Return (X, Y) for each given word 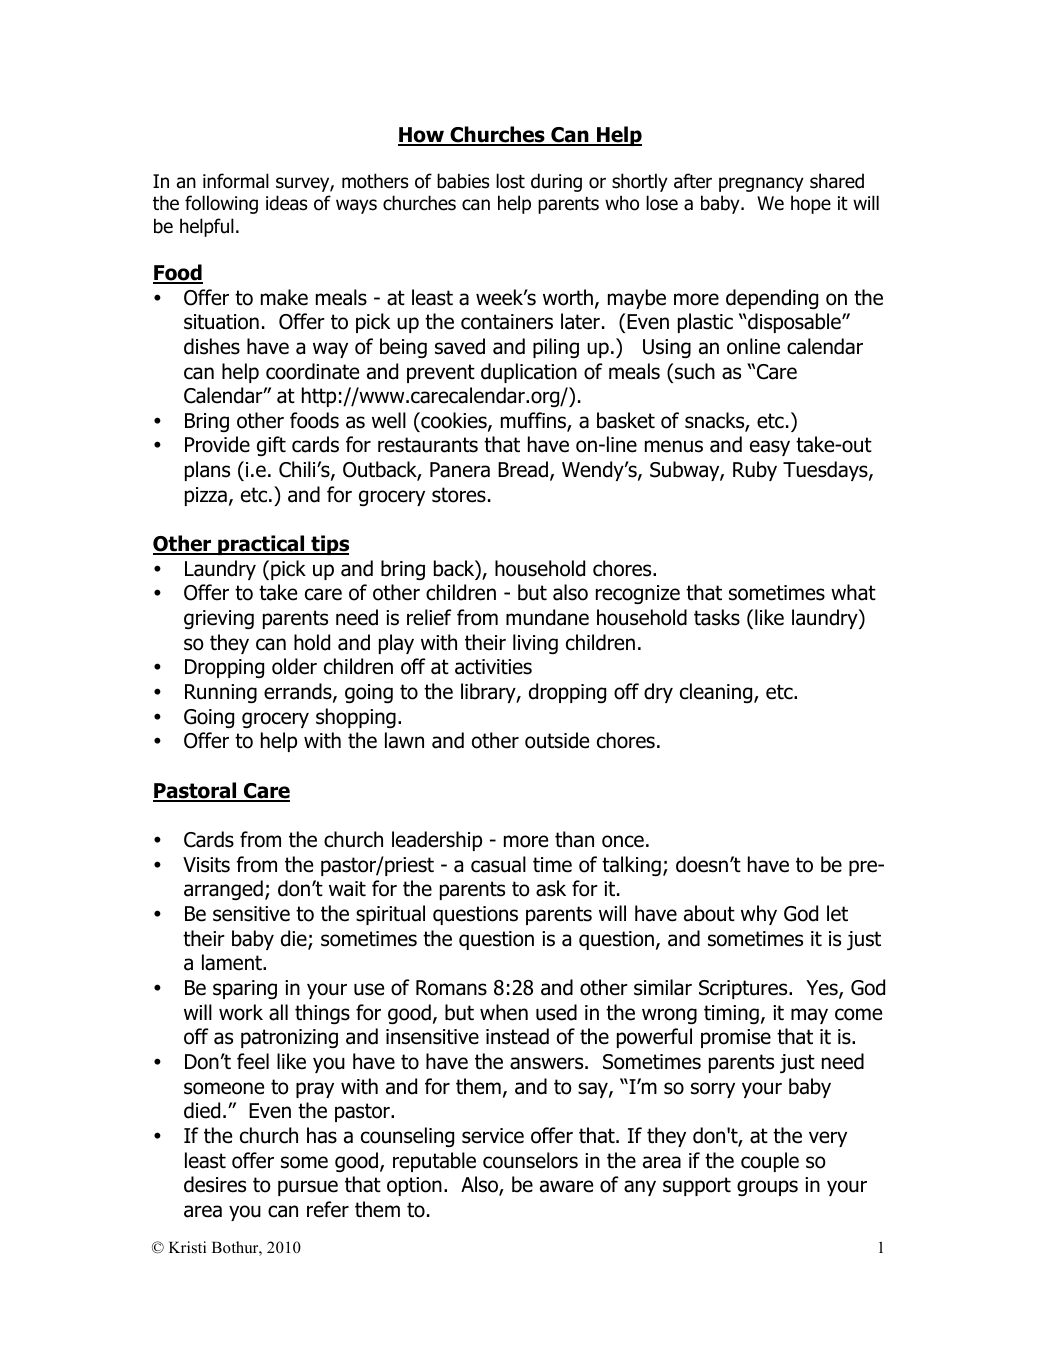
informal (236, 181)
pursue (308, 1188)
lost (510, 181)
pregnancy (761, 184)
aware (566, 1186)
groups (767, 1188)
